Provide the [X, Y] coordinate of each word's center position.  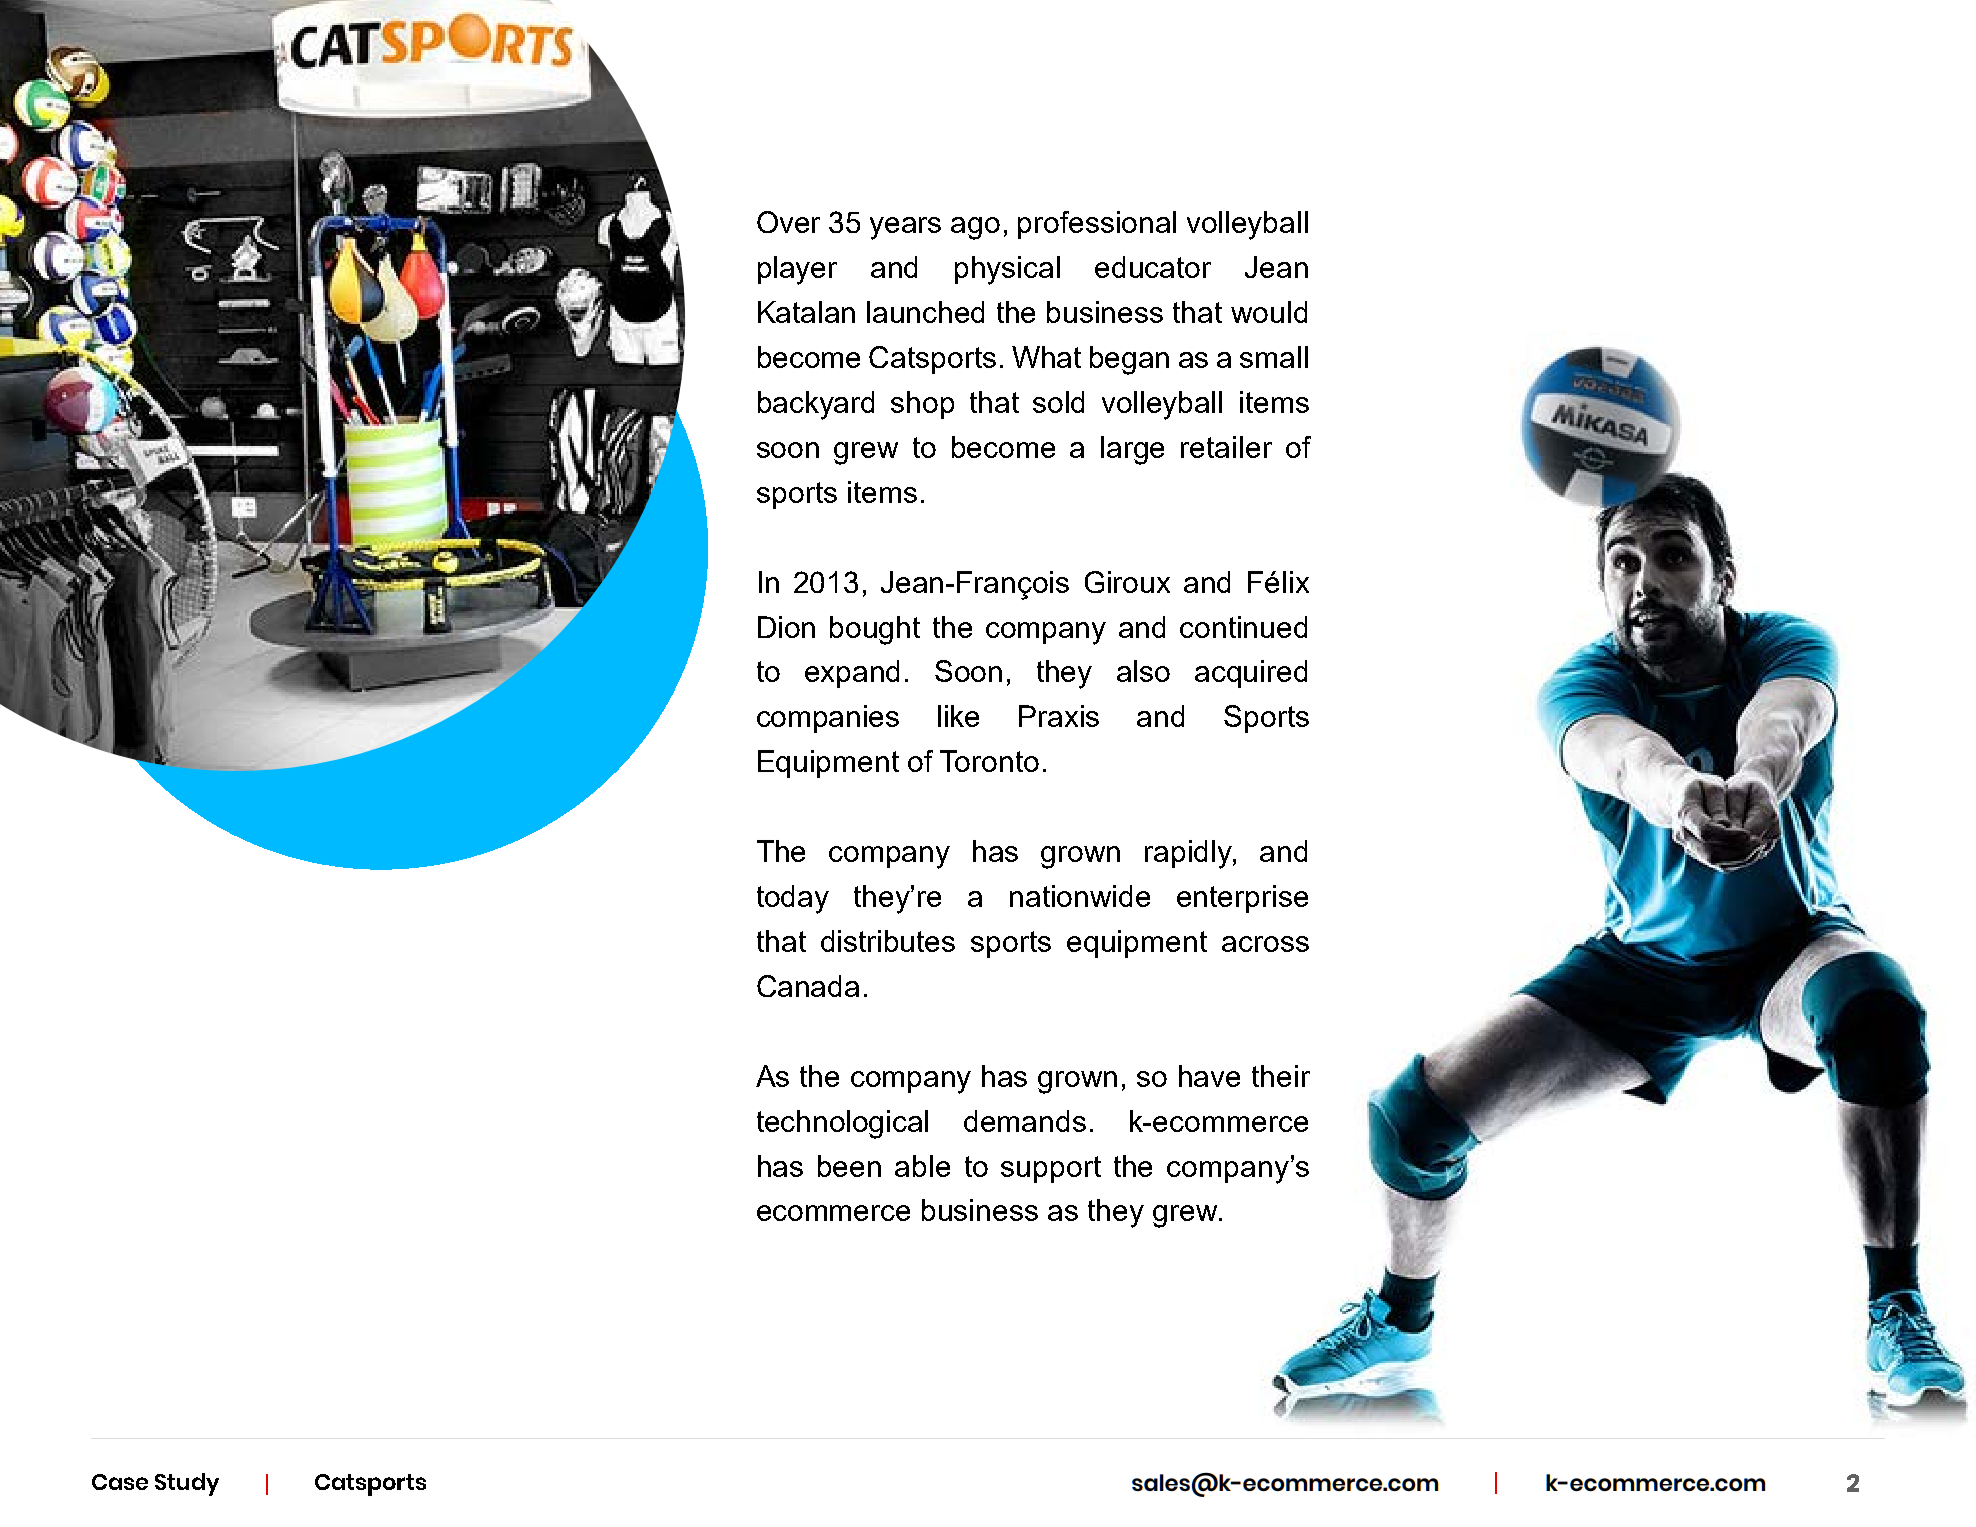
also [1143, 671]
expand [852, 674]
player [797, 270]
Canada [808, 986]
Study [187, 1484]
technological [842, 1124]
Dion [786, 627]
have [1209, 1076]
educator [1153, 267]
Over [788, 222]
